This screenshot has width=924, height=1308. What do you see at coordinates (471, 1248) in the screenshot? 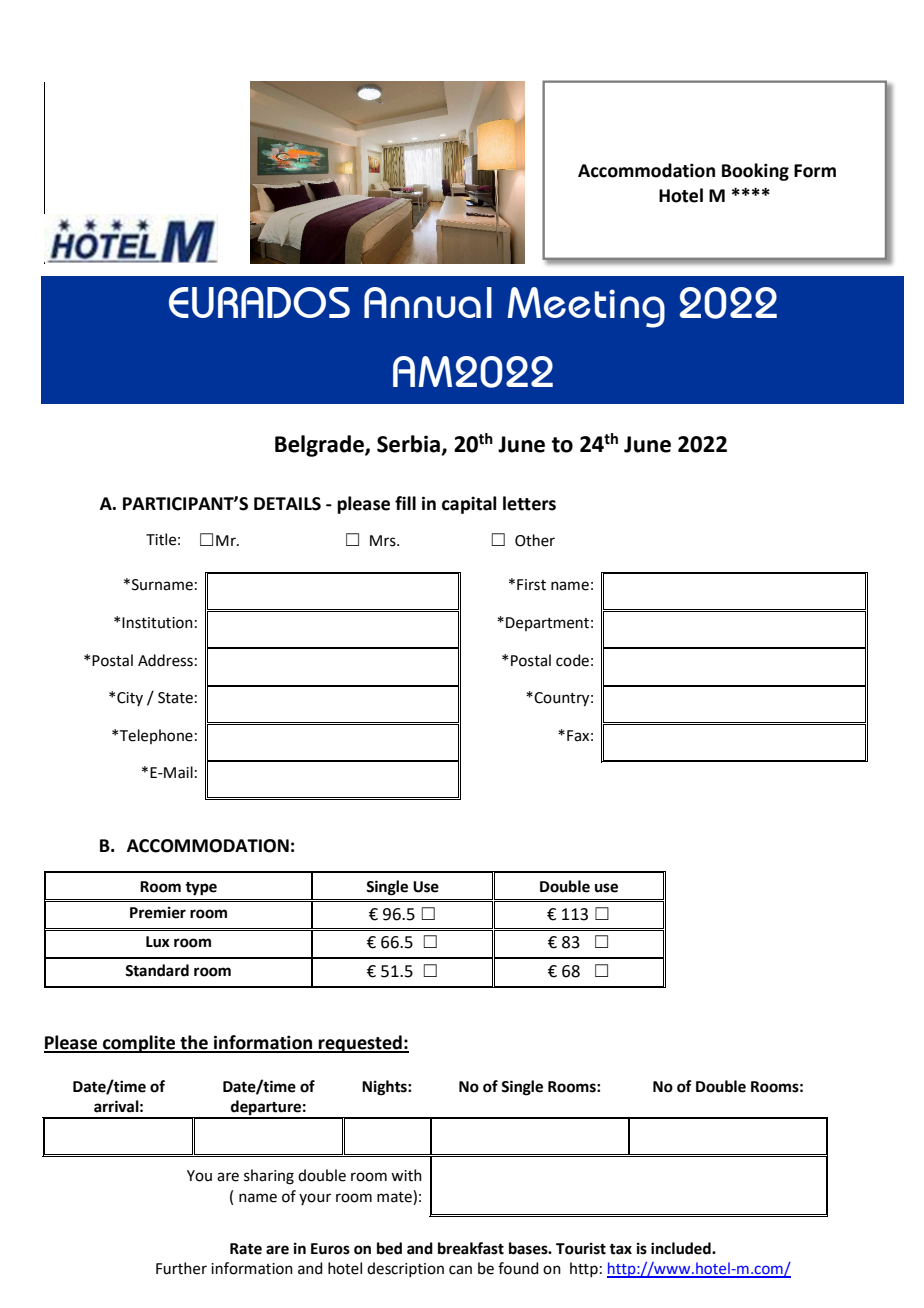
I see `breakfast` at bounding box center [471, 1248].
